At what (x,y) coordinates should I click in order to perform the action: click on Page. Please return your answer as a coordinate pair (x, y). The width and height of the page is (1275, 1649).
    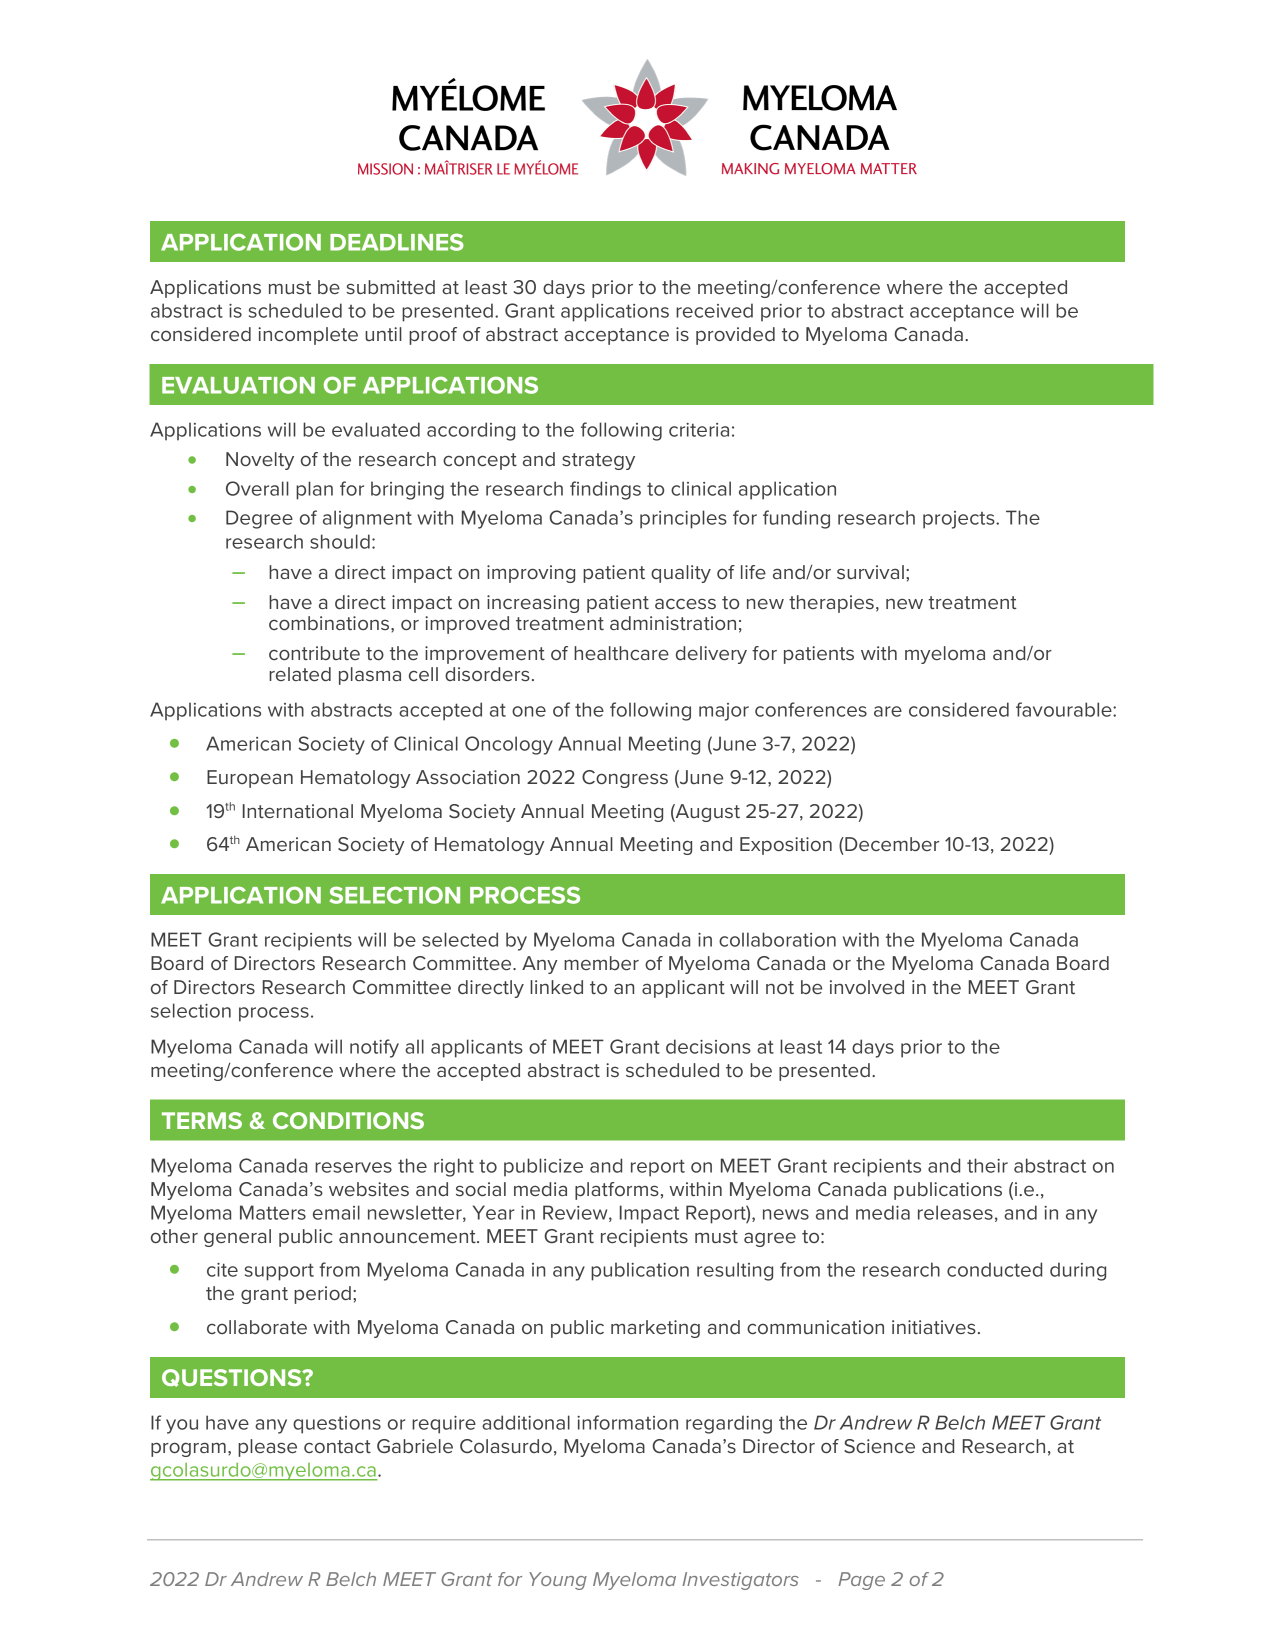
    Looking at the image, I should click on (861, 1581).
